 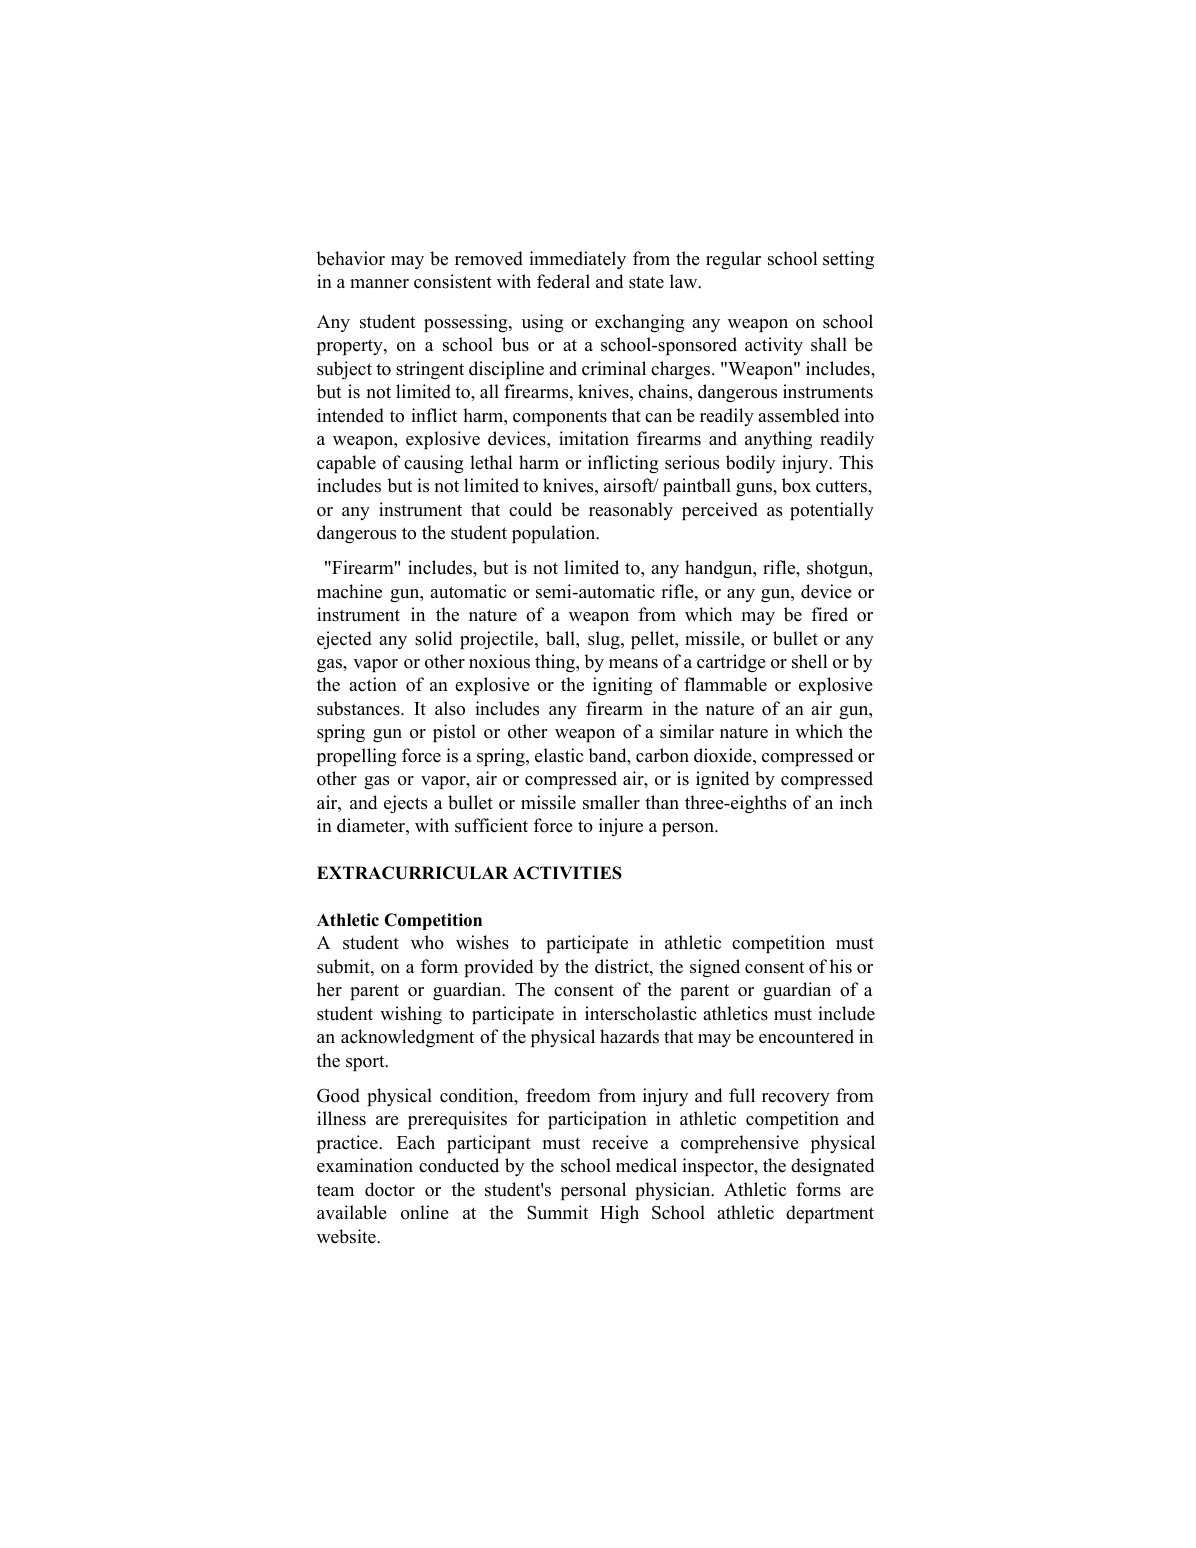 What do you see at coordinates (715, 968) in the image?
I see `signed` at bounding box center [715, 968].
